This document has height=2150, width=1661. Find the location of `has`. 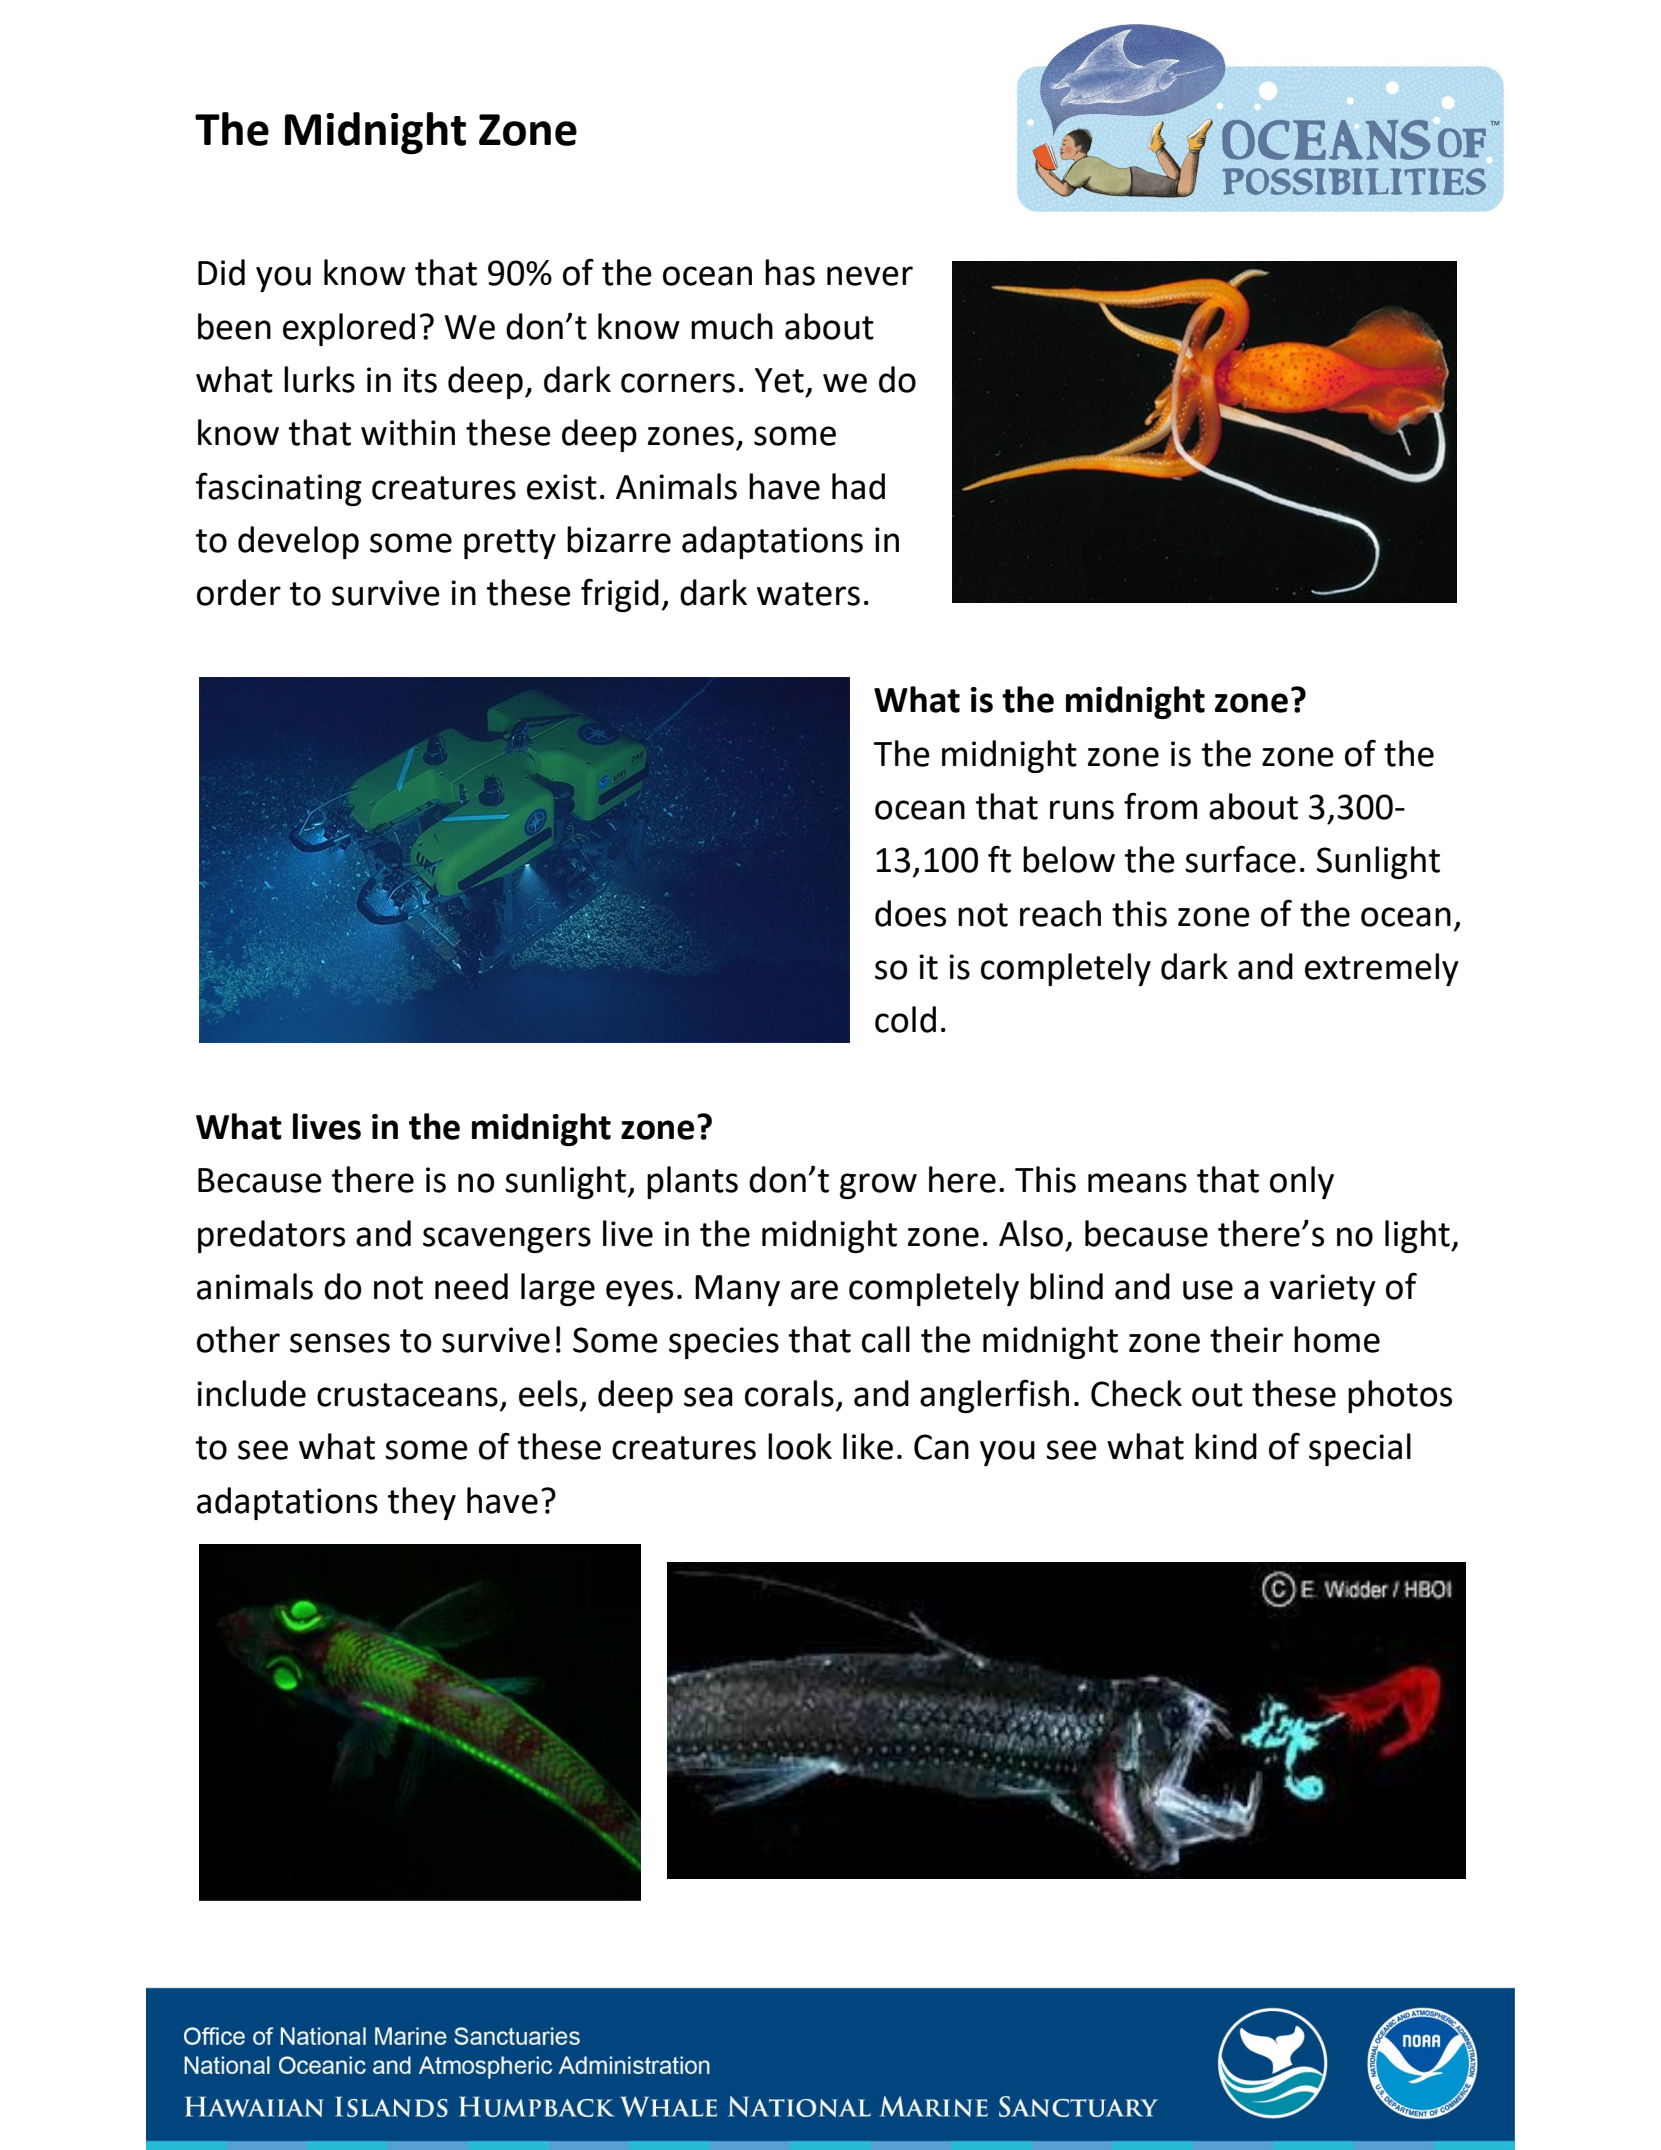

has is located at coordinates (790, 272).
